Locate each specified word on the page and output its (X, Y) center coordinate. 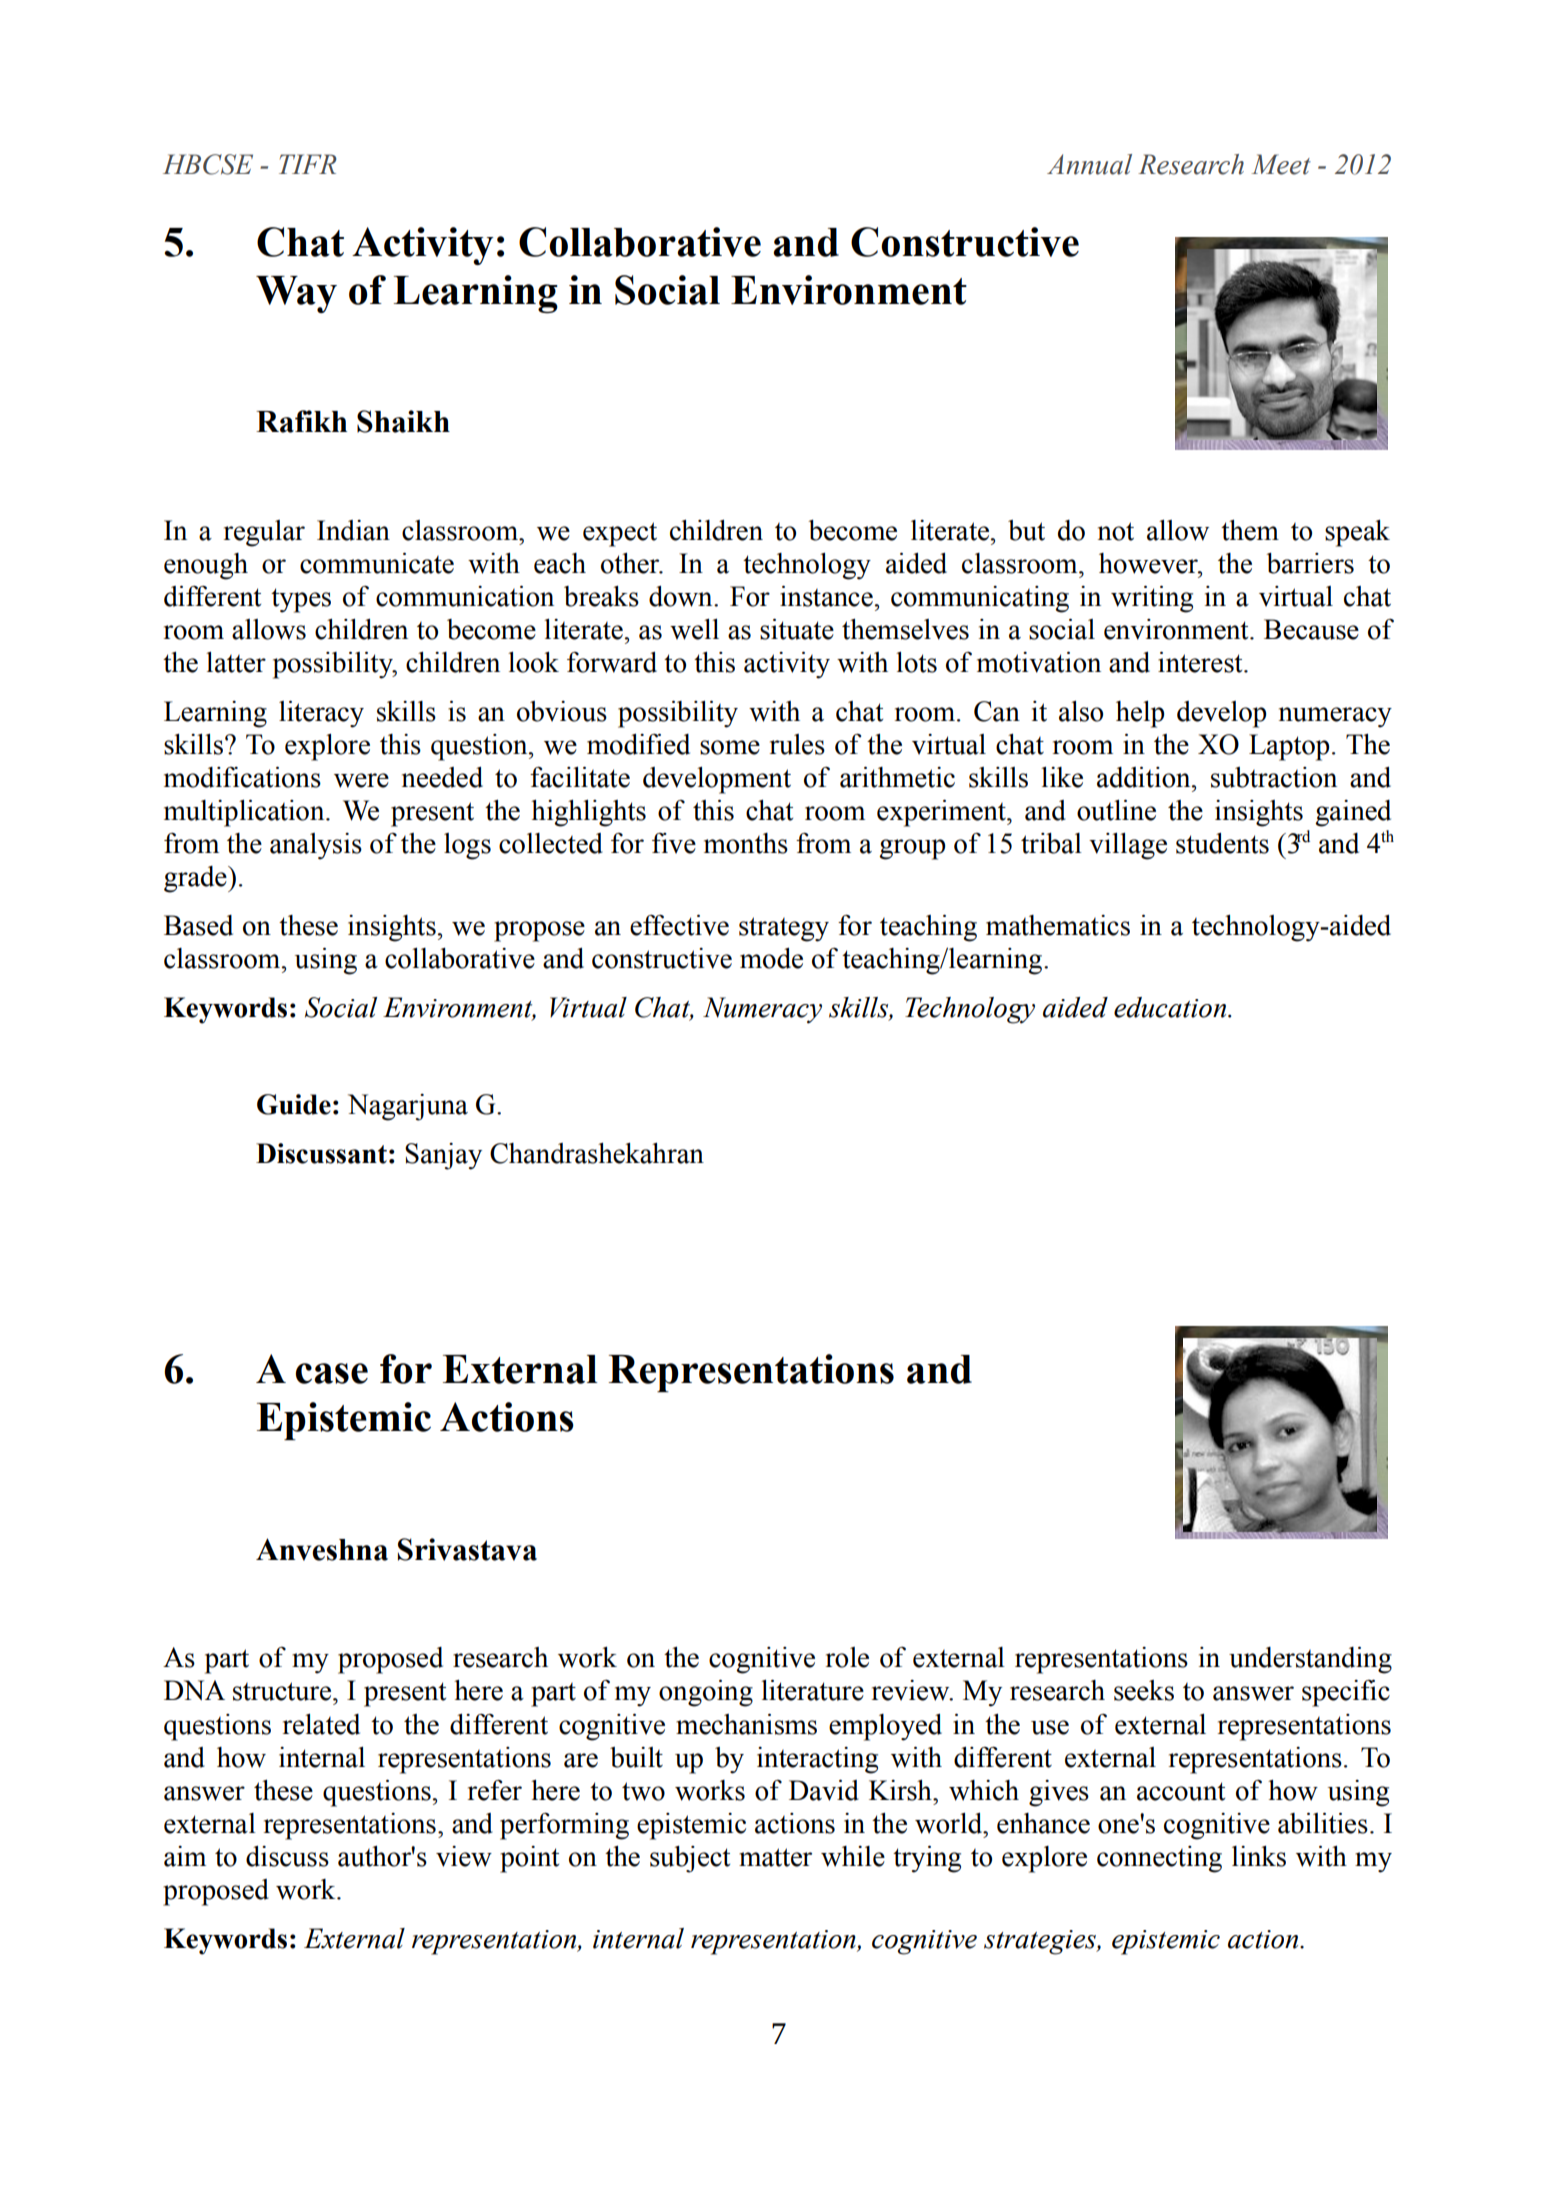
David (824, 1790)
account (1181, 1791)
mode (771, 958)
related (321, 1724)
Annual (1089, 164)
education (1171, 1007)
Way (296, 294)
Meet (1281, 164)
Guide (294, 1104)
